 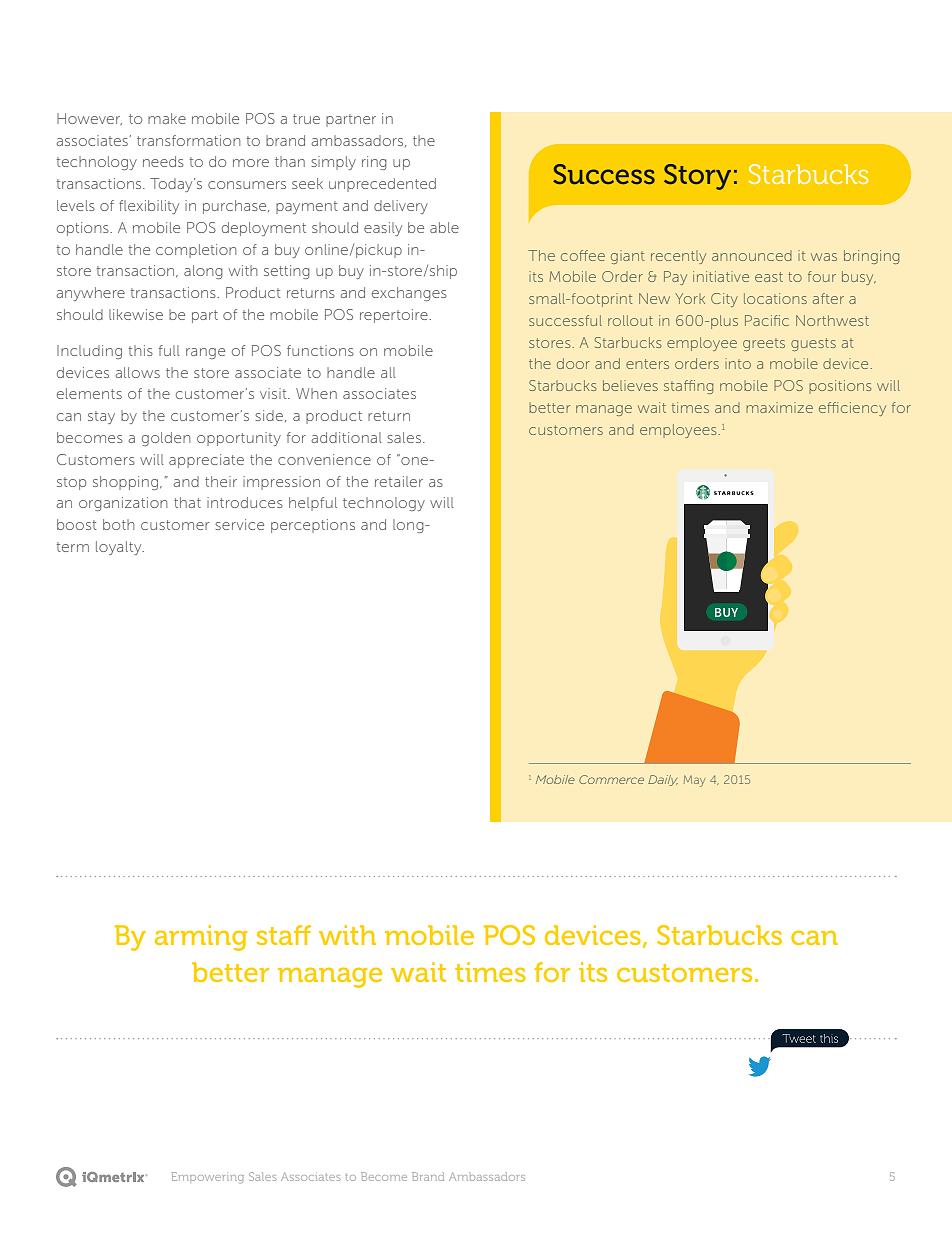 I want to click on maximize, so click(x=779, y=407).
